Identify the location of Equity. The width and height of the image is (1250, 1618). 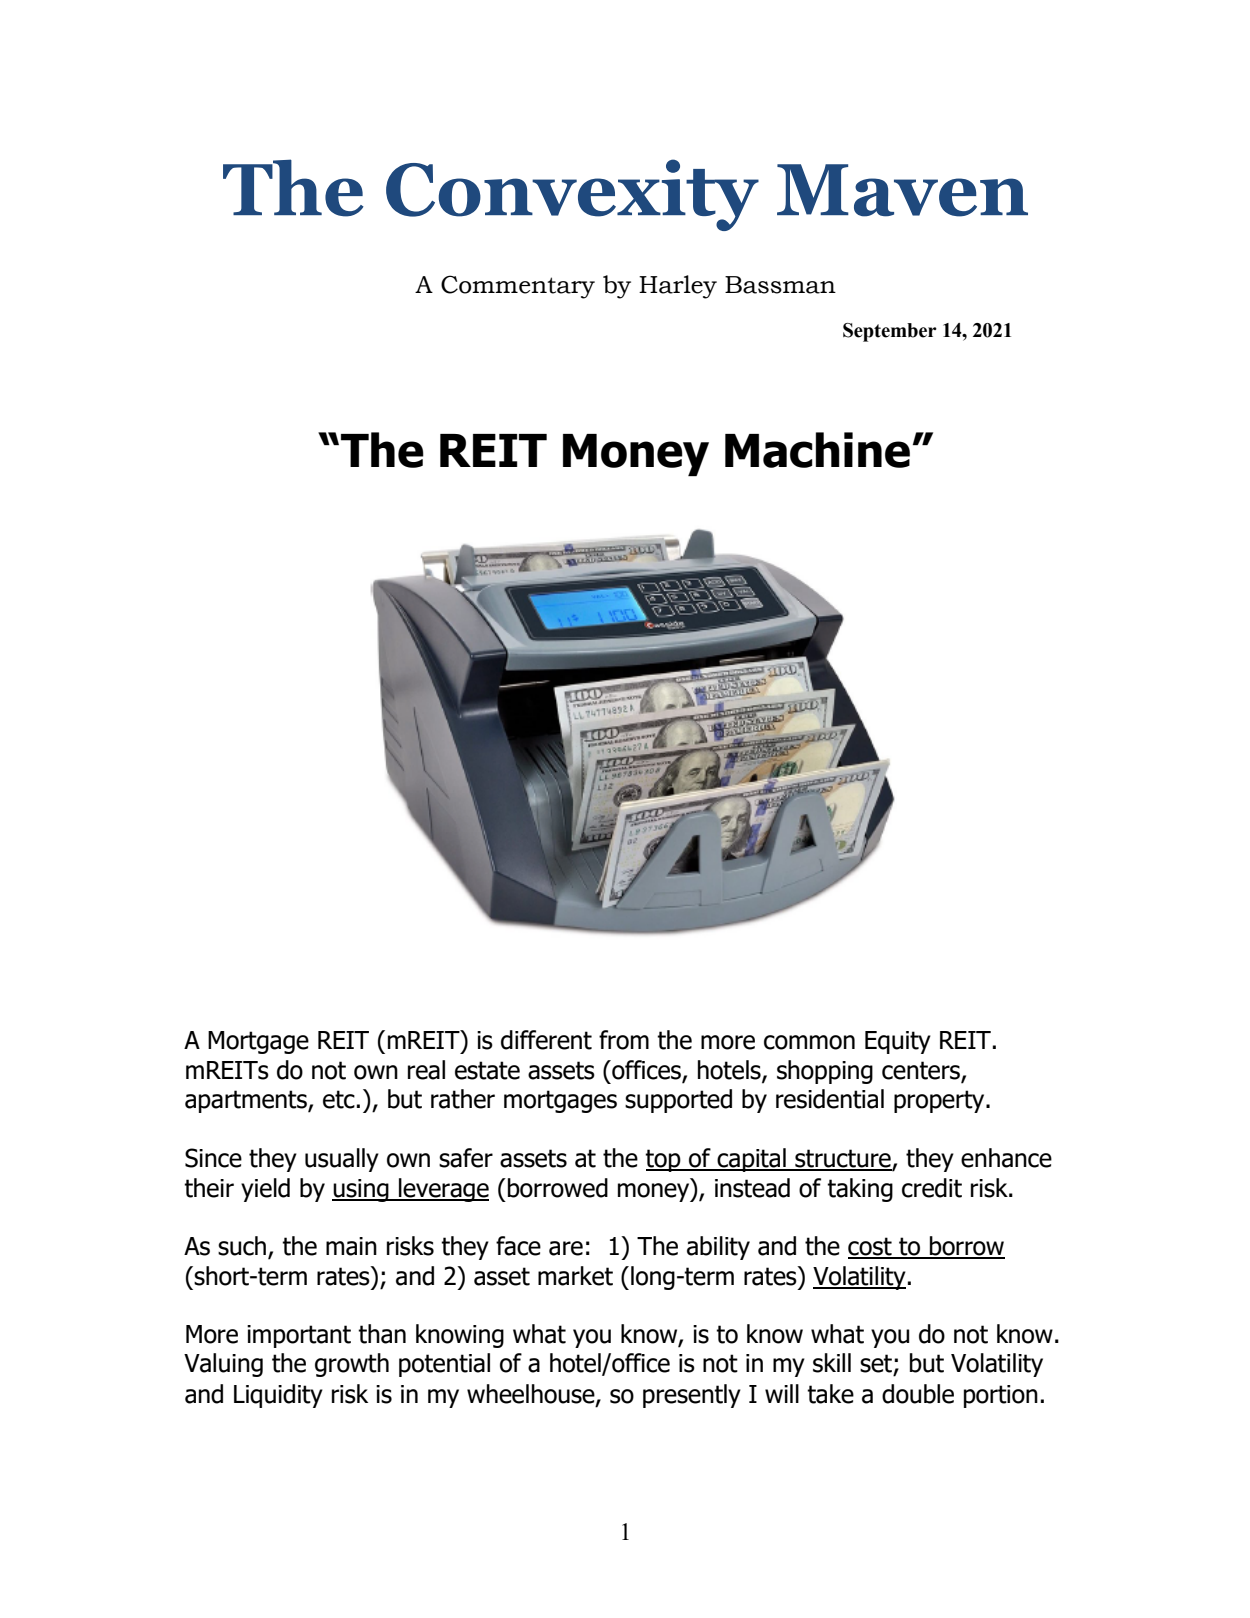
(898, 1042).
